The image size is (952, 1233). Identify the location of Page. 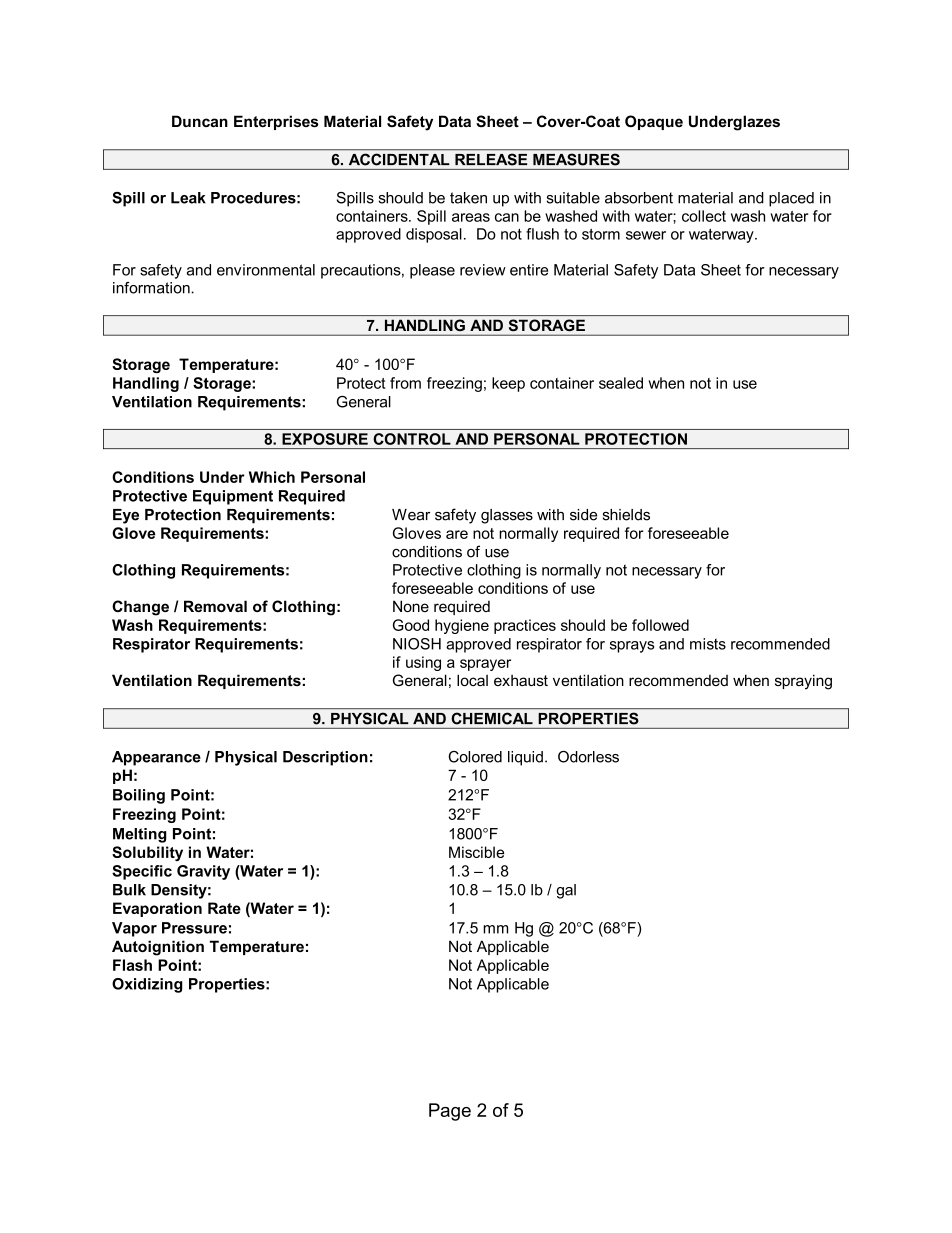
(450, 1112).
